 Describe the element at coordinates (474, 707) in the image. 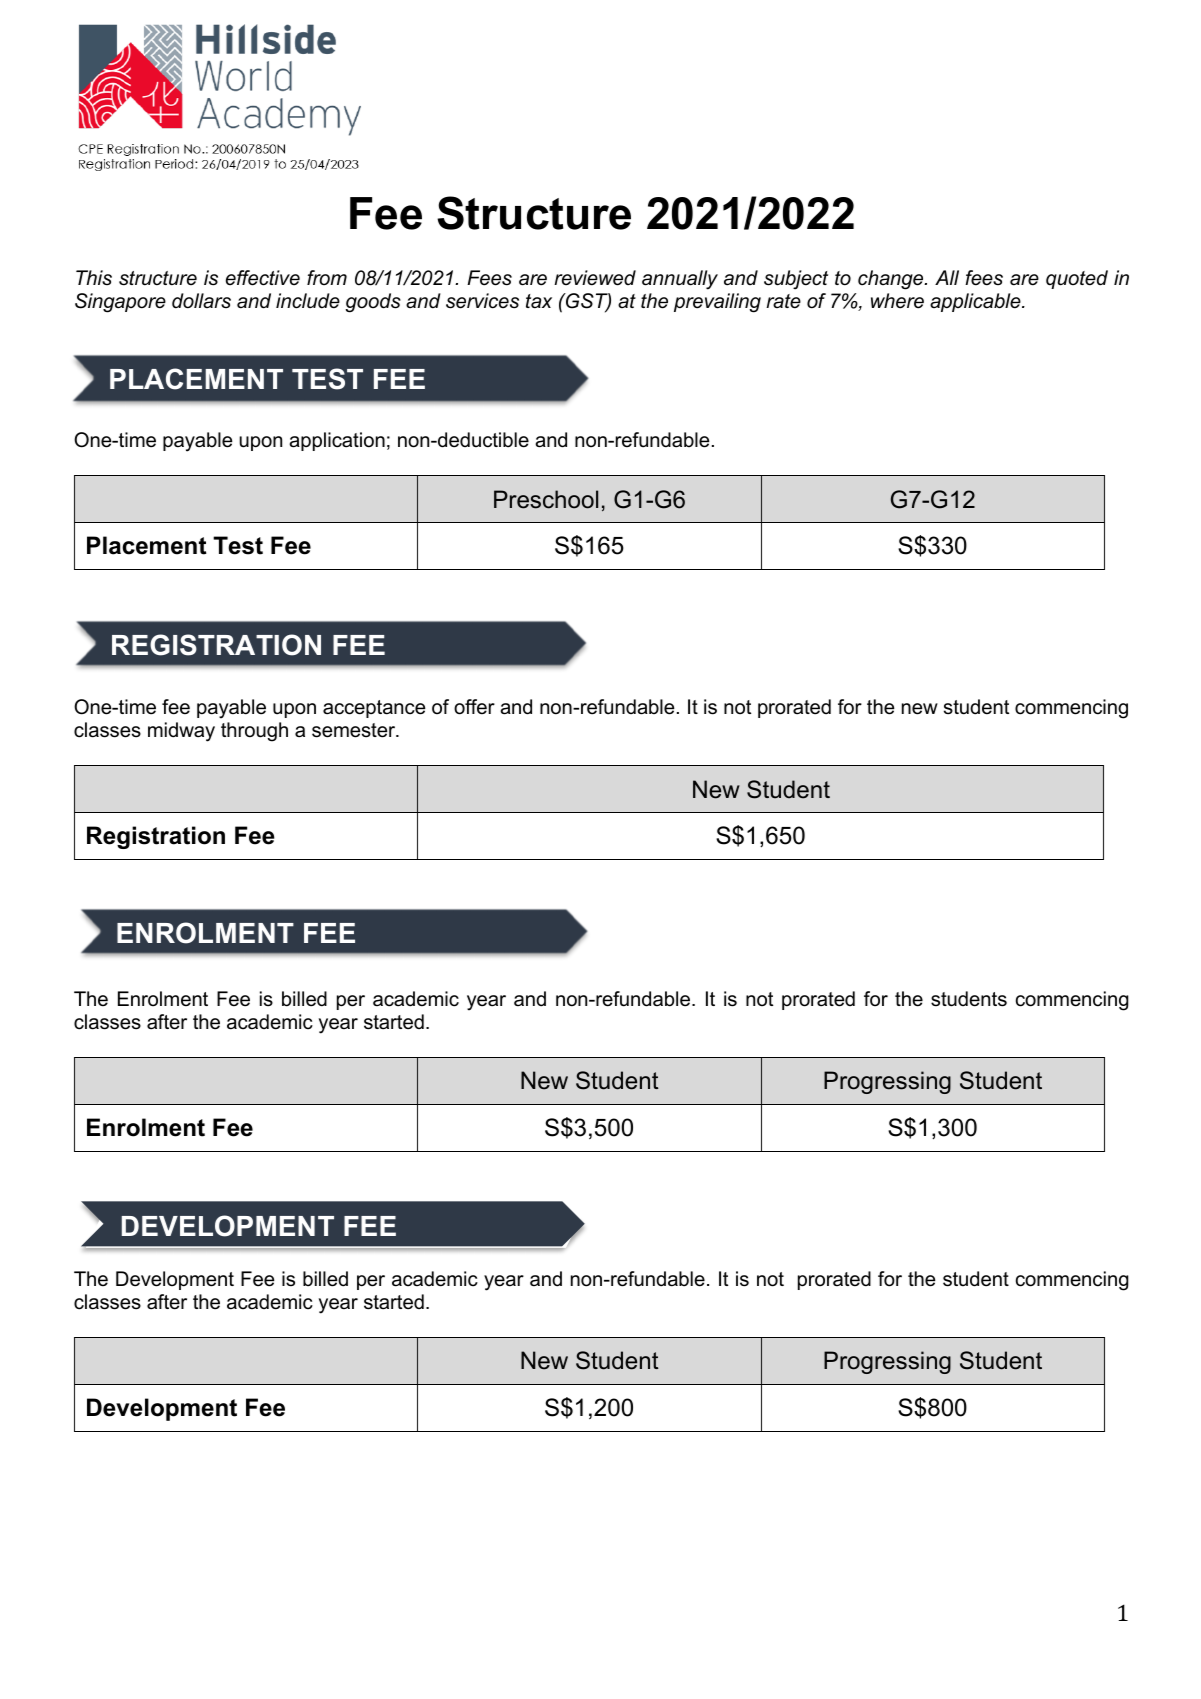

I see `offer` at that location.
